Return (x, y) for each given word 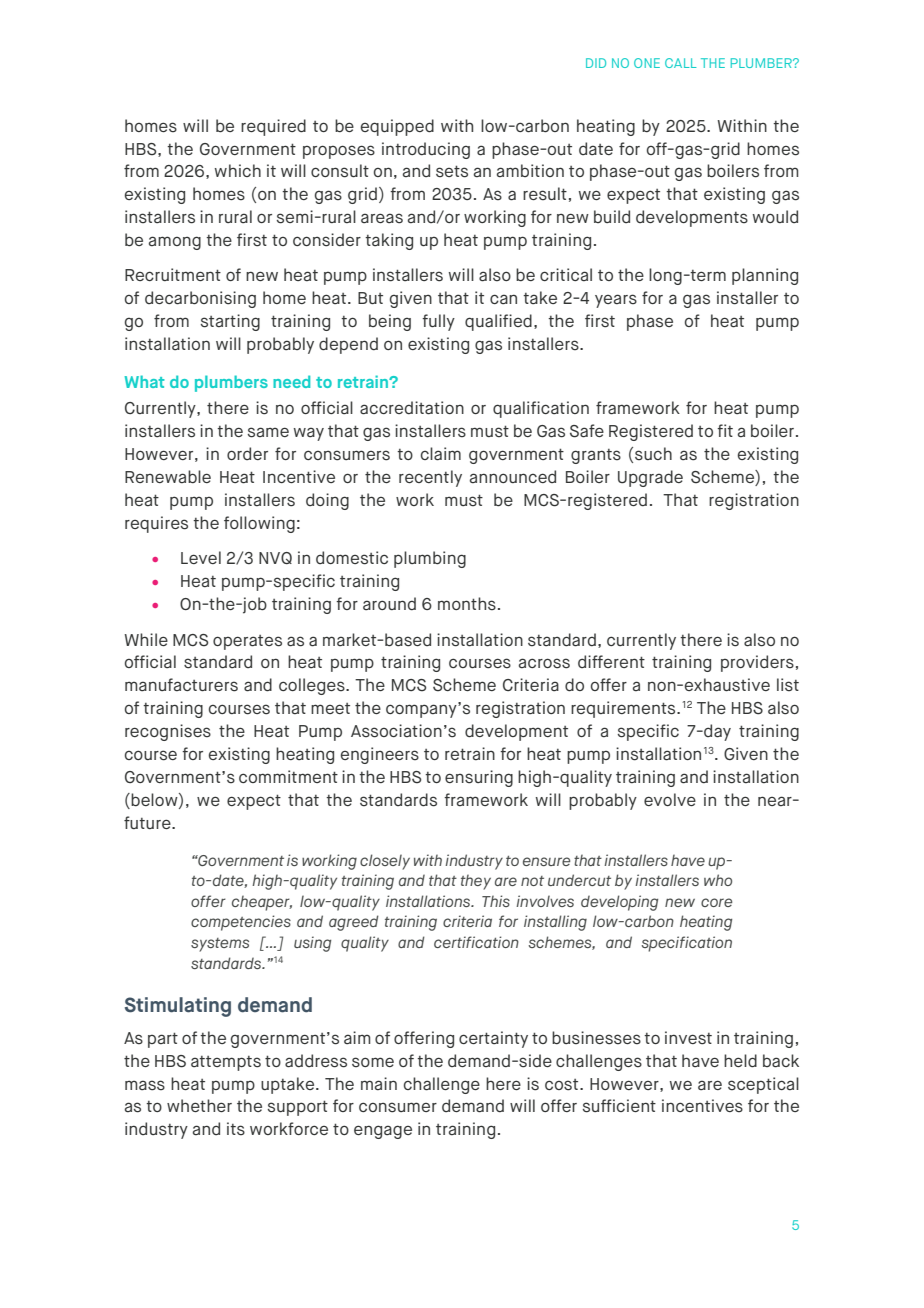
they (476, 882)
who (718, 880)
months (467, 604)
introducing (426, 150)
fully (438, 322)
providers (757, 663)
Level (201, 557)
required (273, 127)
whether (199, 1105)
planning (765, 276)
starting (230, 322)
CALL (681, 63)
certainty (493, 1039)
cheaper (262, 903)
